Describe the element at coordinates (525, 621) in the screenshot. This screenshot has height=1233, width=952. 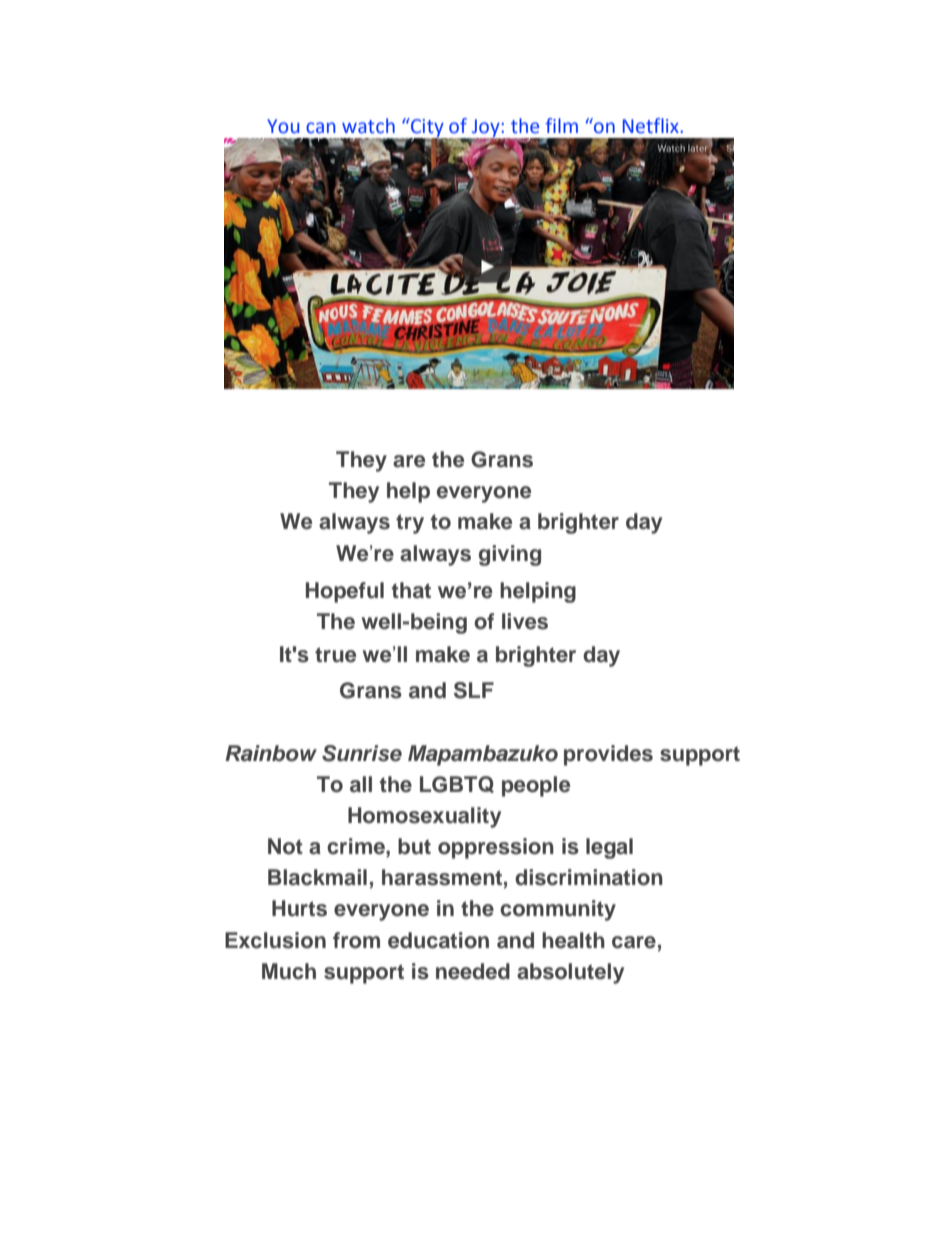
I see `lives` at that location.
